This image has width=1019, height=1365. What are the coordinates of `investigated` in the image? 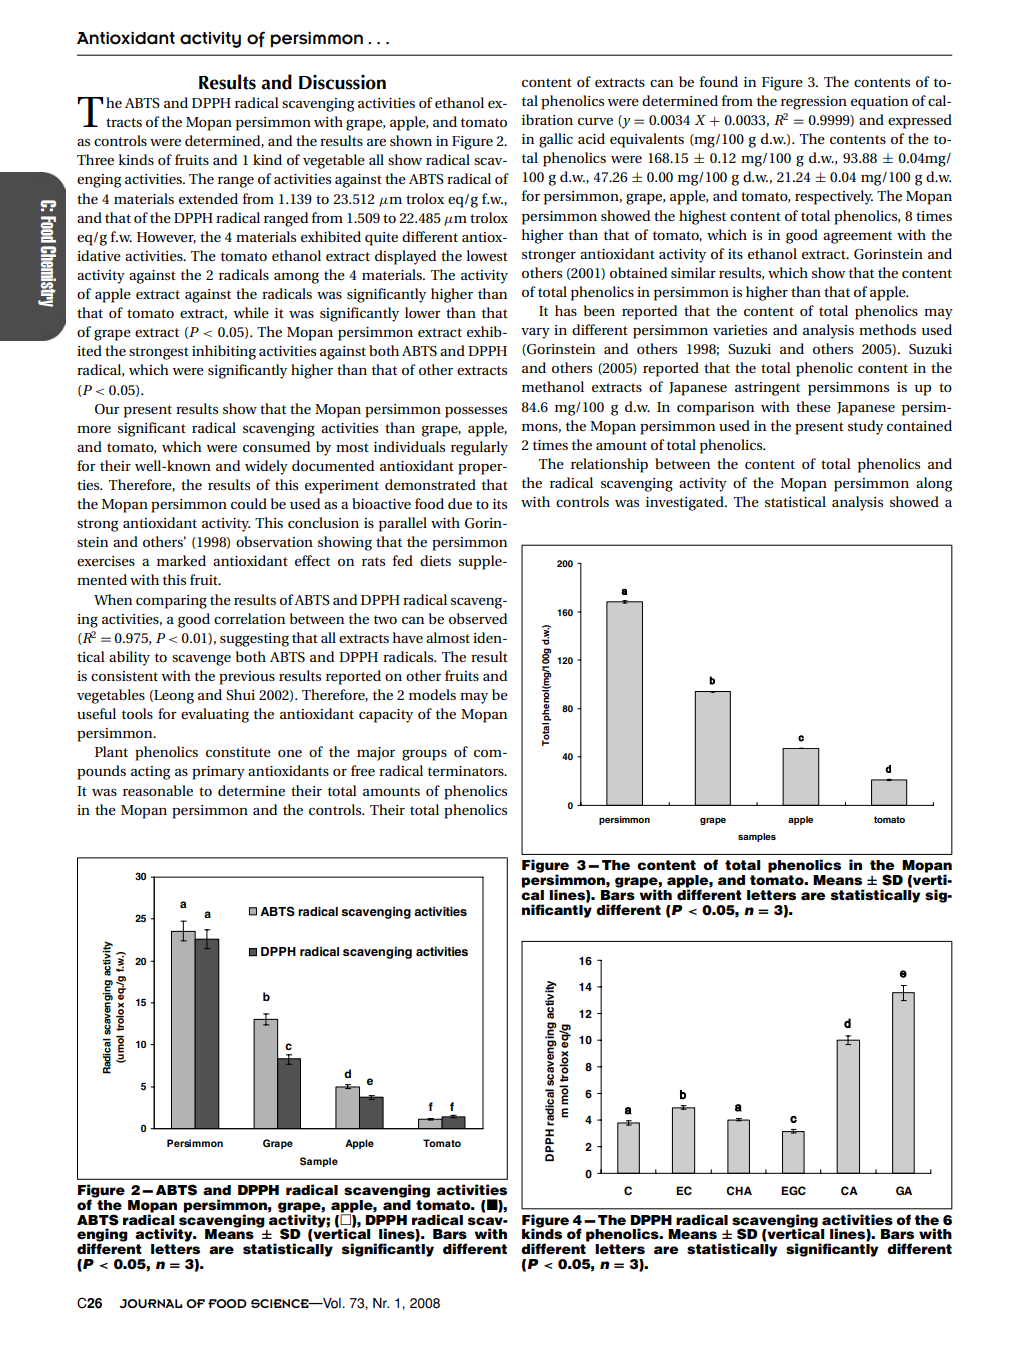 It's located at (686, 503).
